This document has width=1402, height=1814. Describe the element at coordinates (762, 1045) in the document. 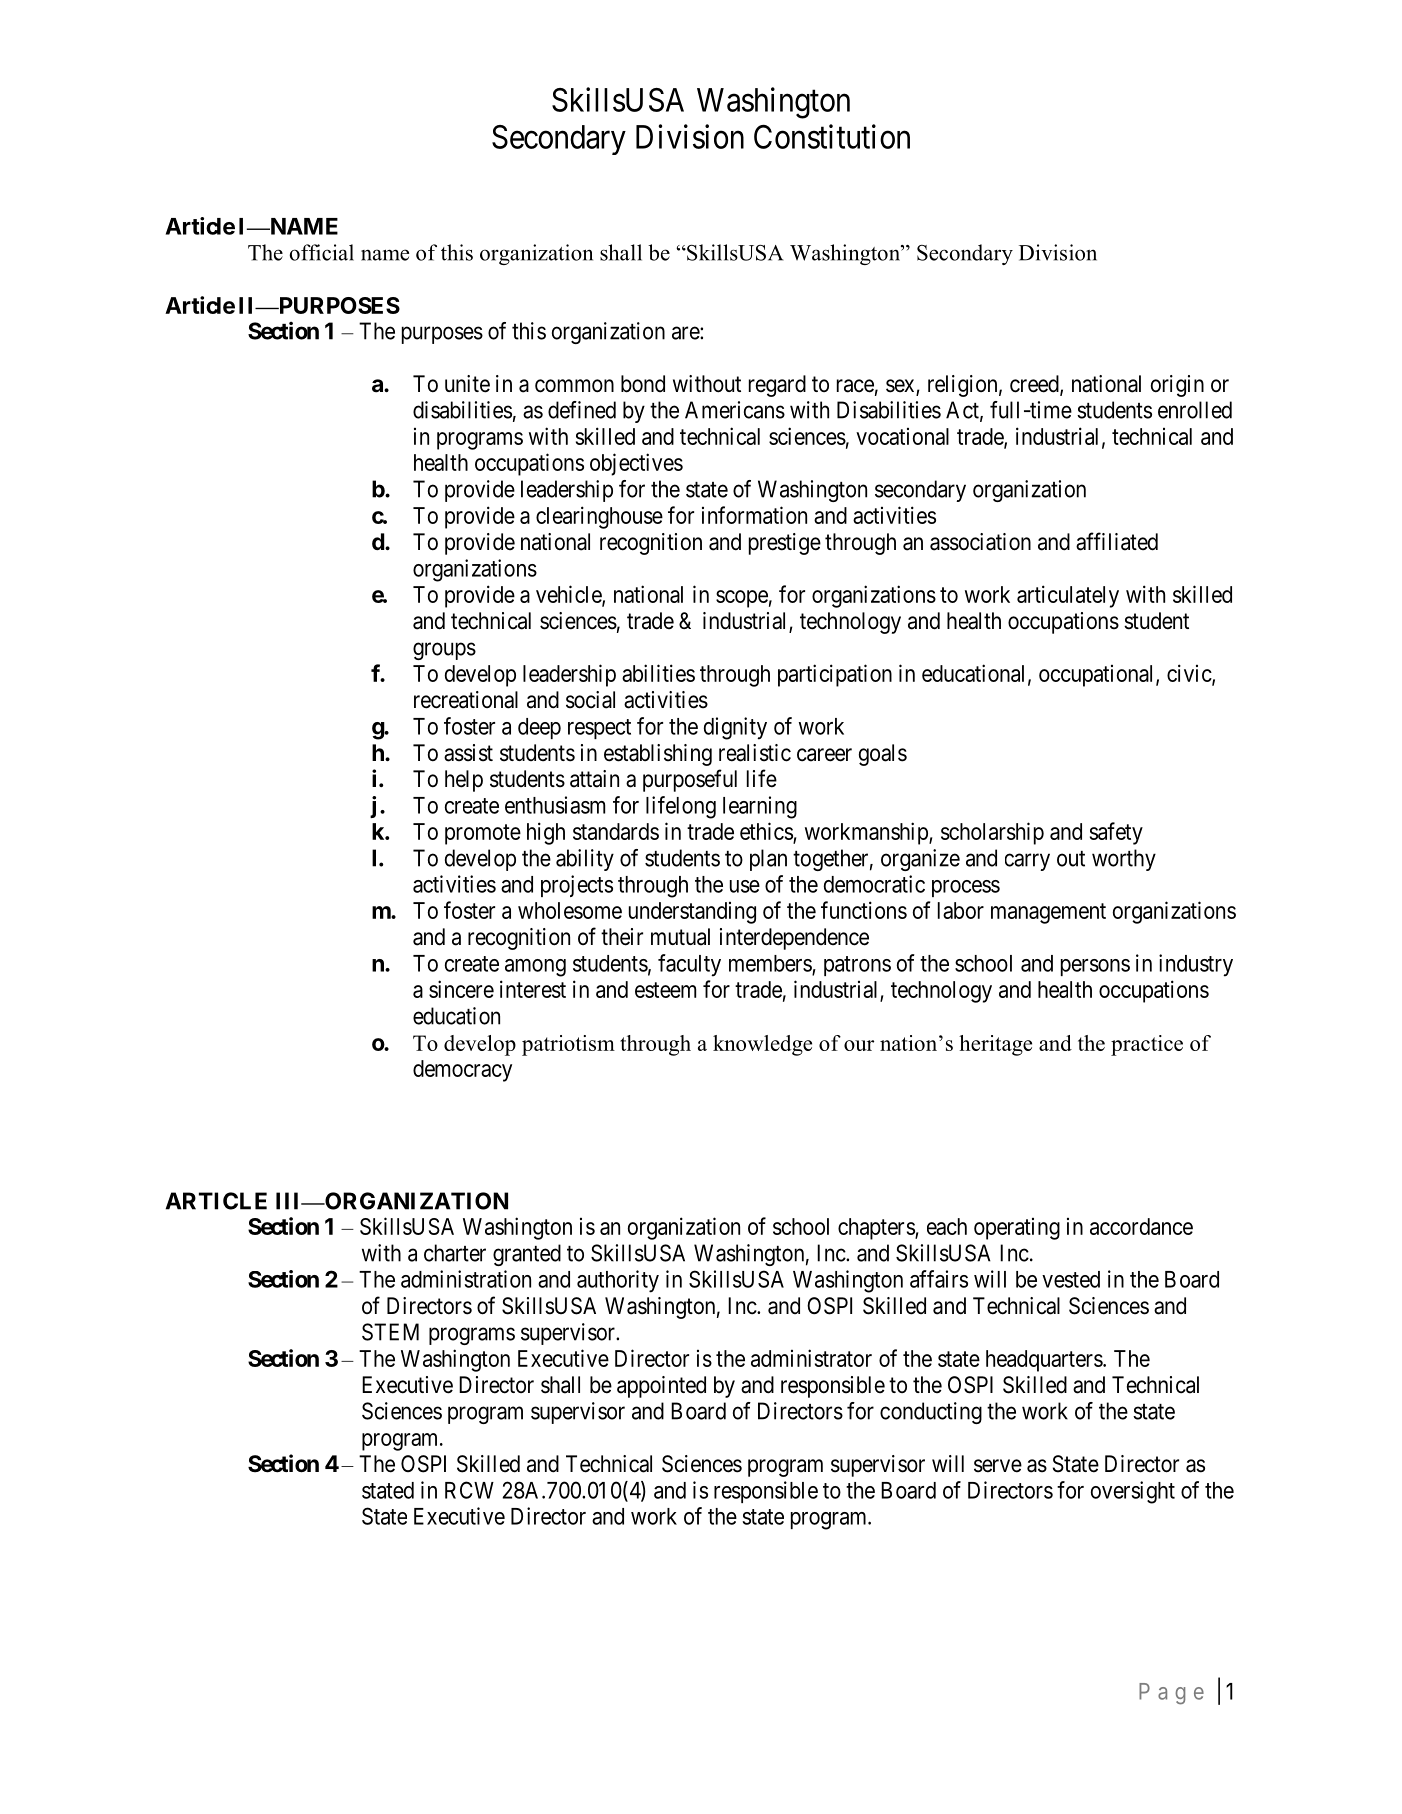

I see `knowledge` at that location.
